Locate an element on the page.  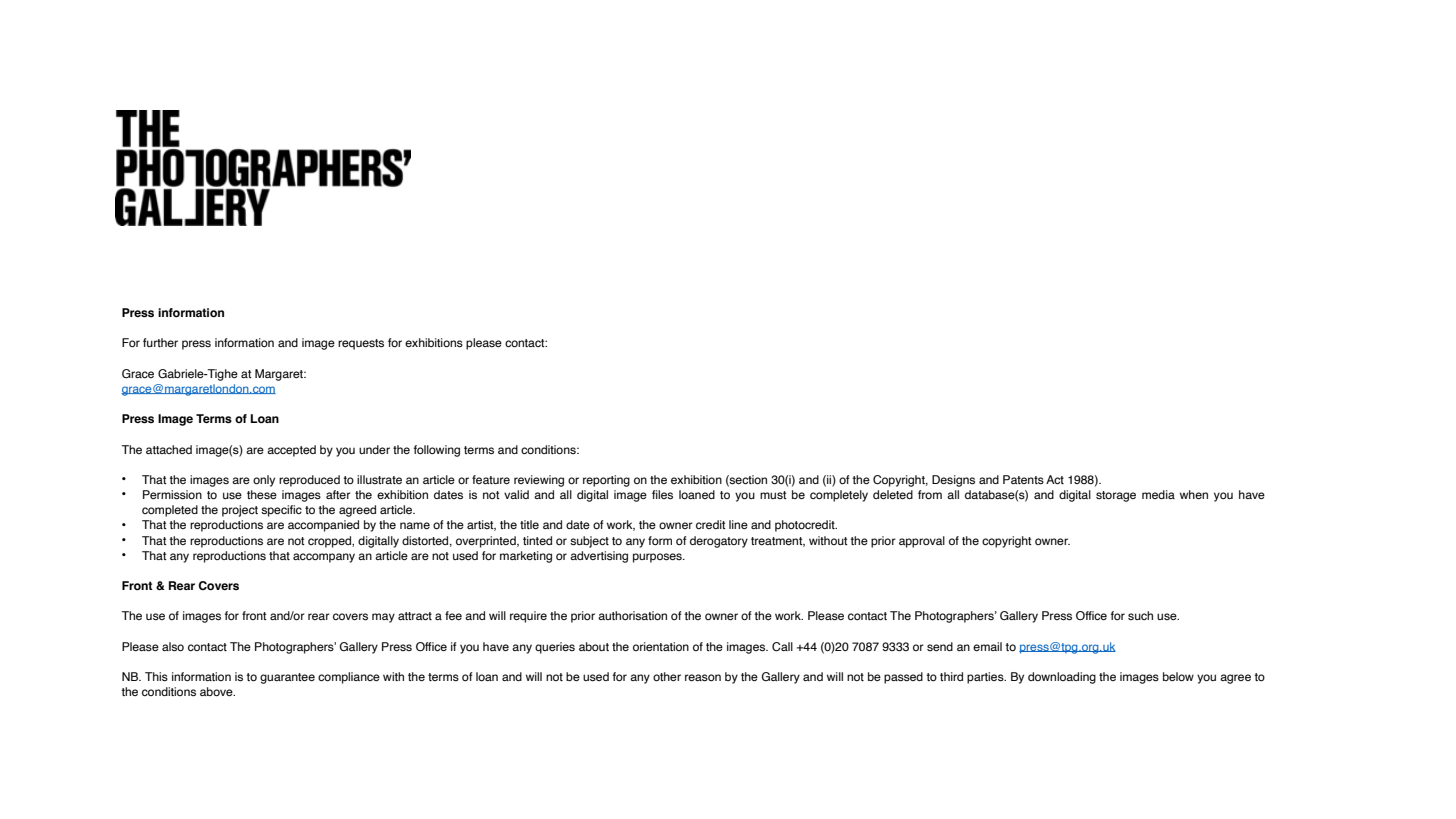
accepted is located at coordinates (291, 451).
